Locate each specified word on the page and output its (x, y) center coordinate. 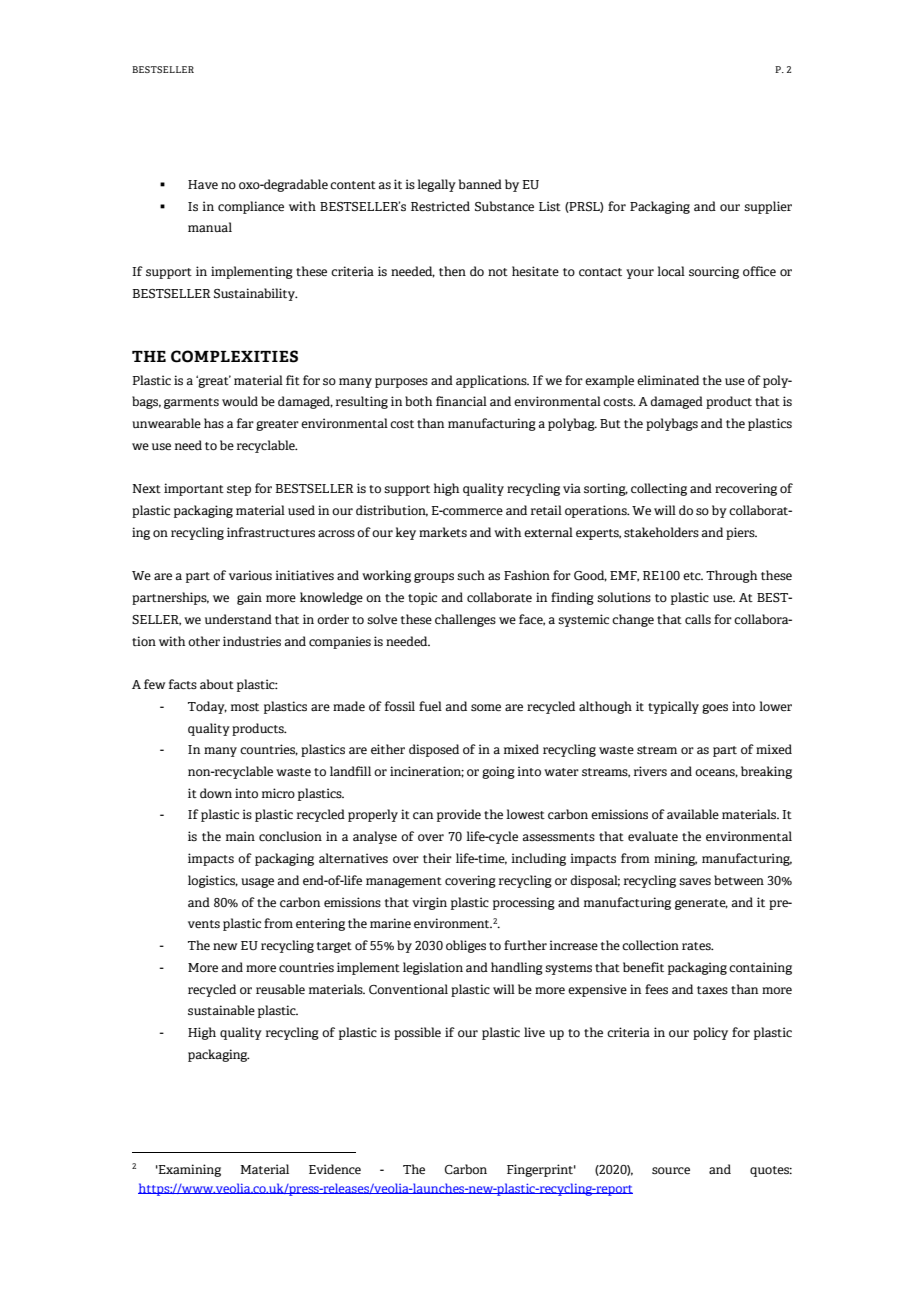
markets (443, 532)
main (240, 836)
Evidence (335, 1169)
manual (210, 227)
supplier (768, 207)
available (693, 814)
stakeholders (661, 532)
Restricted (440, 206)
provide (459, 815)
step (239, 490)
